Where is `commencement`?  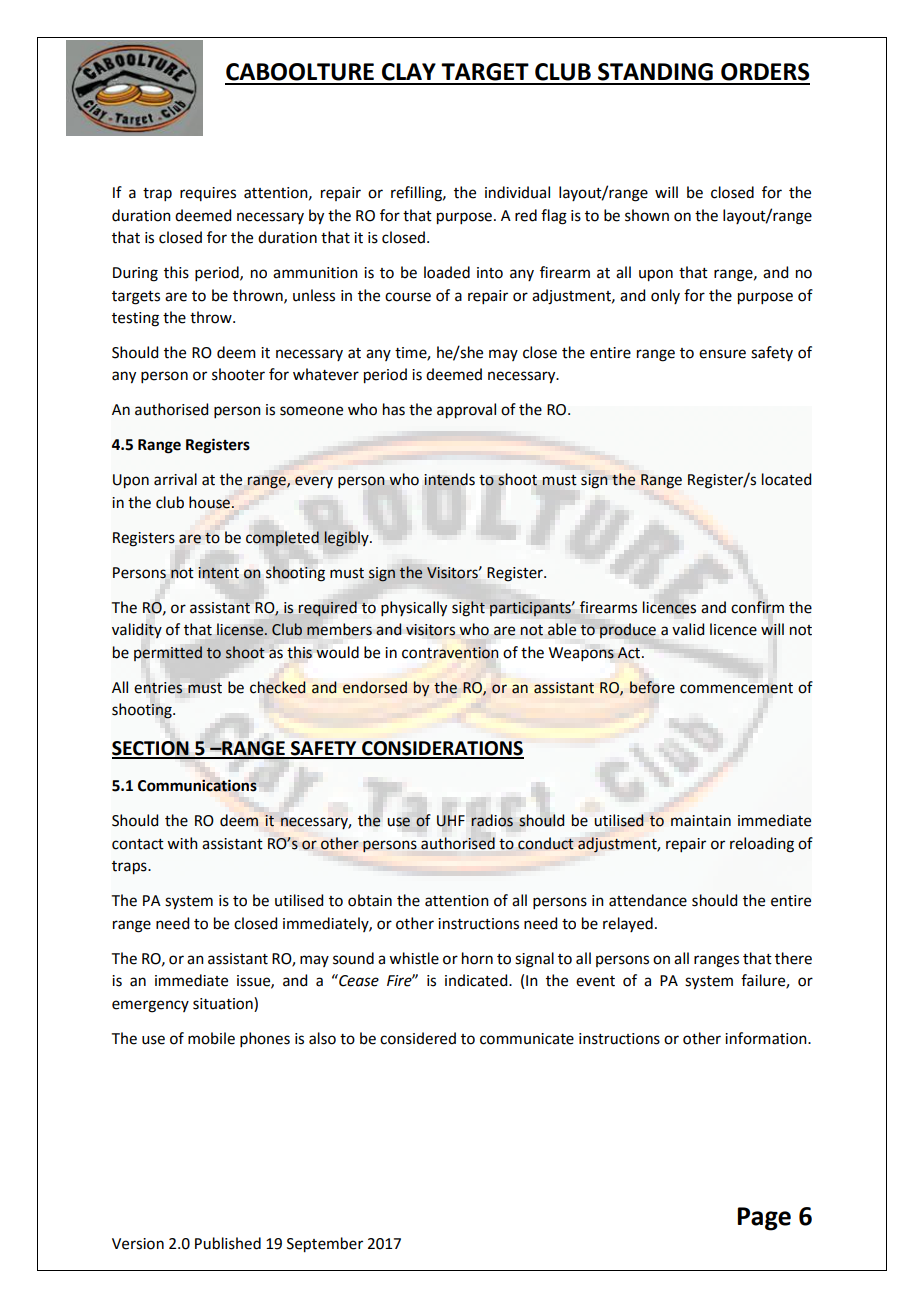
commencement is located at coordinates (736, 688).
